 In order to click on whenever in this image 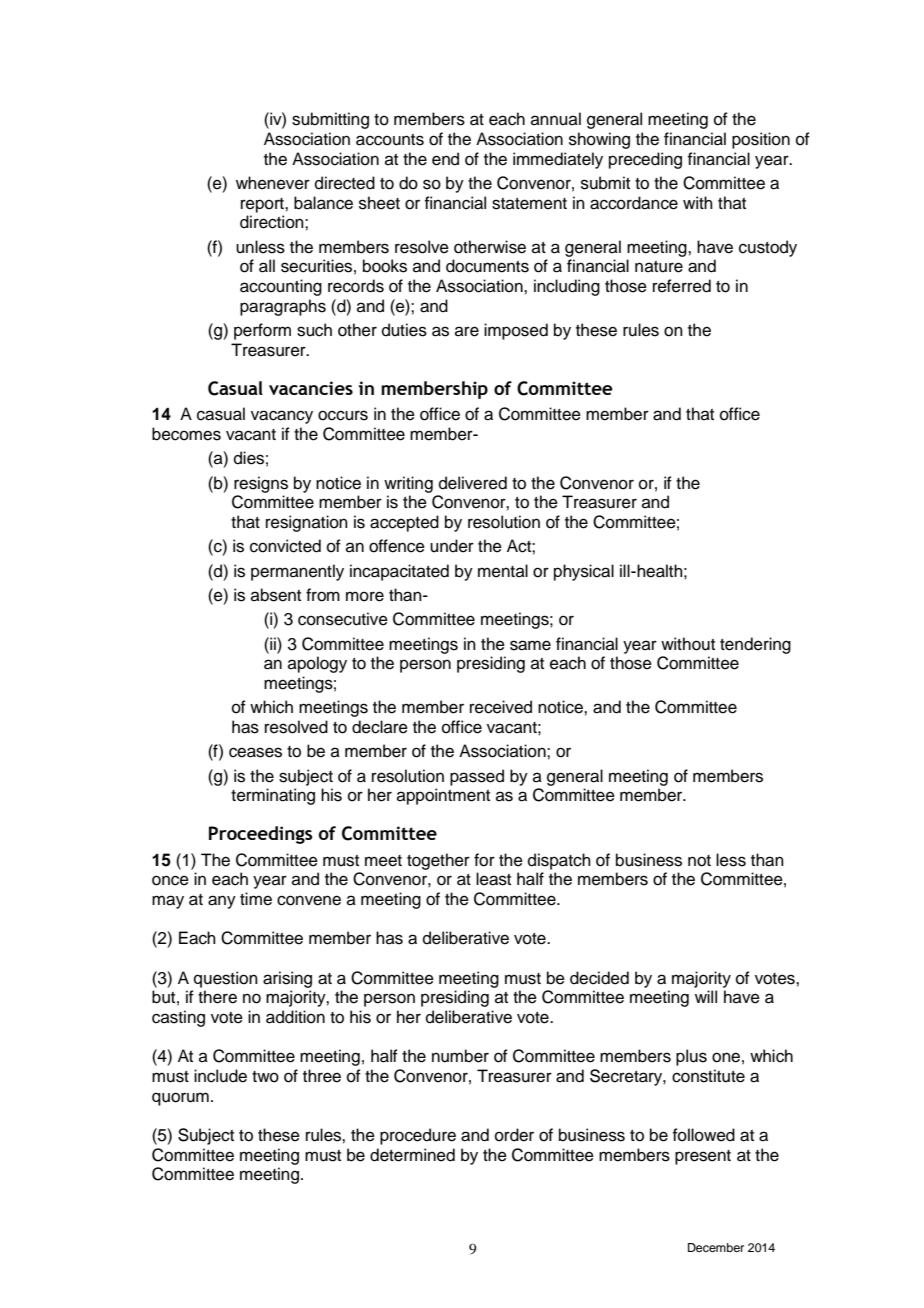, I will do `click(273, 183)`.
